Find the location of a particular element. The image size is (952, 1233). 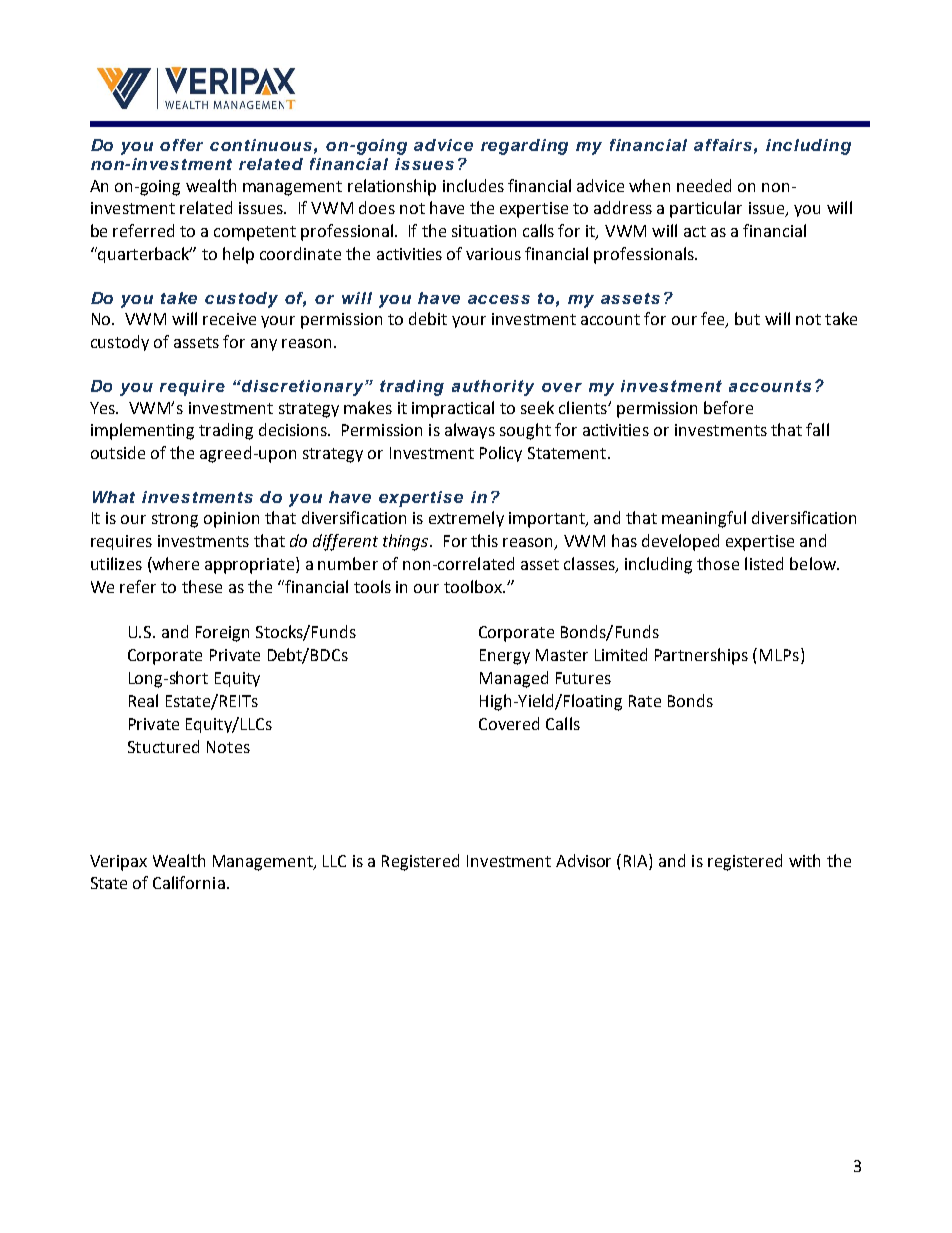

Partnerships is located at coordinates (701, 656).
